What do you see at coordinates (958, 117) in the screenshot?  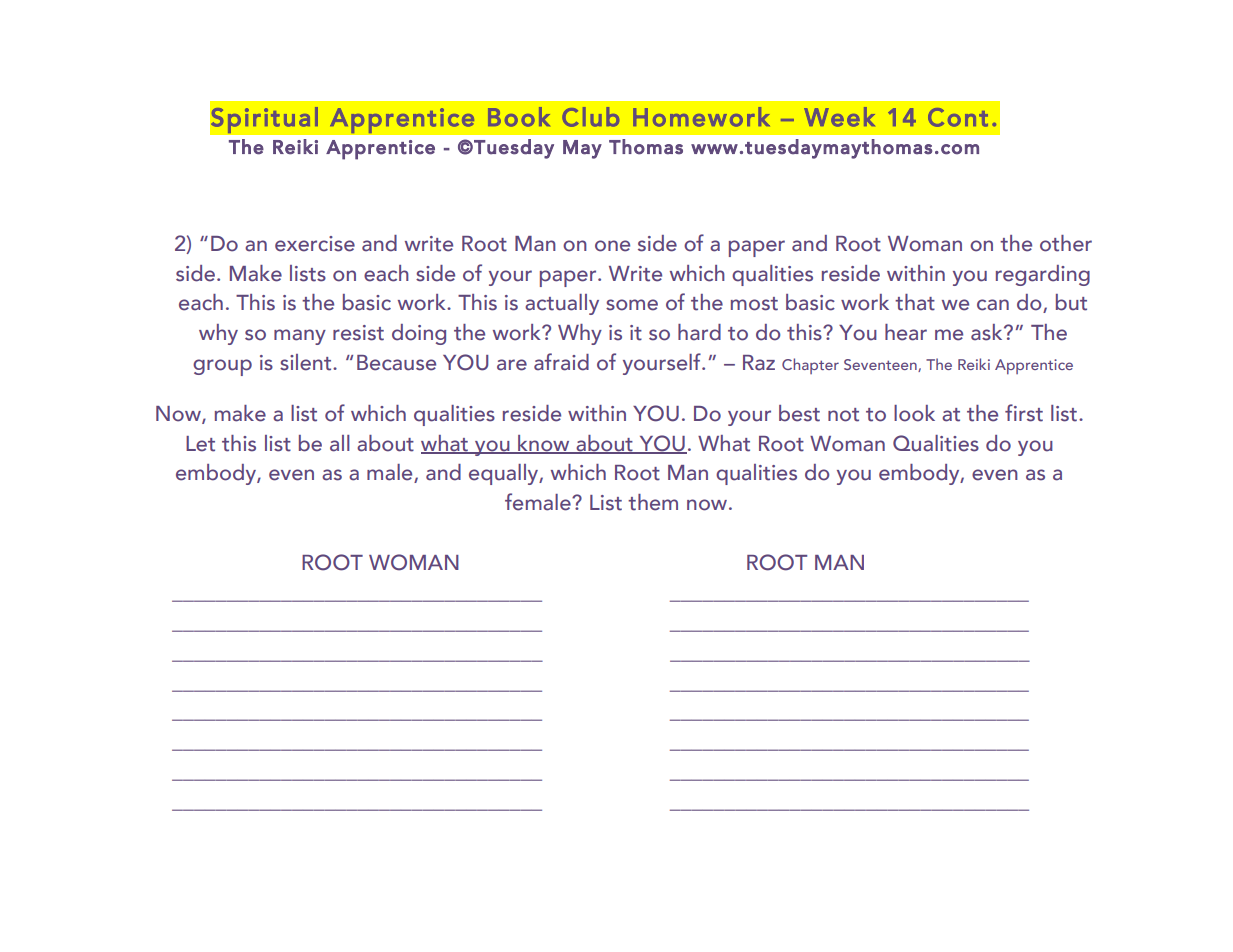 I see `Cont` at bounding box center [958, 117].
